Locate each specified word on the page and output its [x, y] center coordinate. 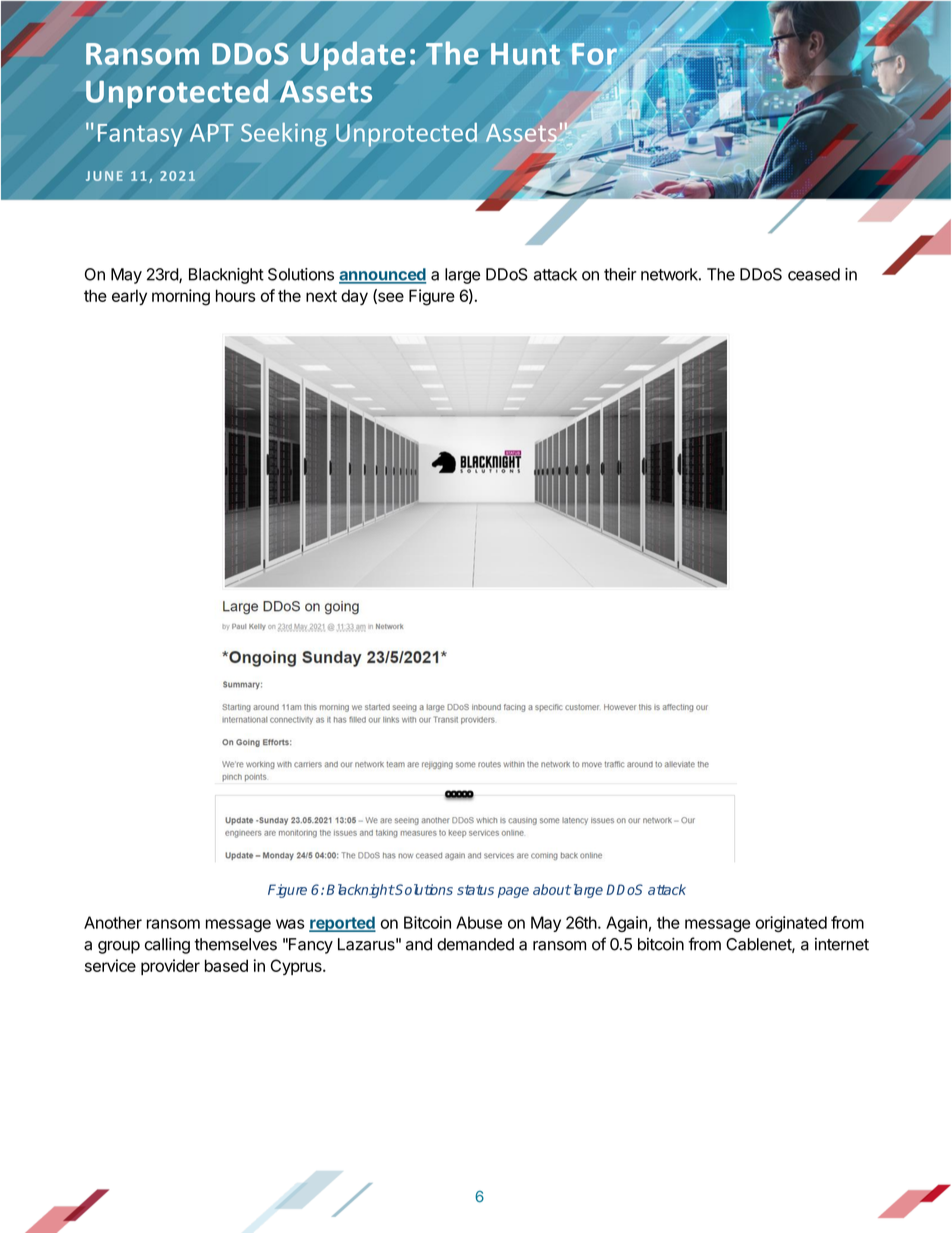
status [475, 890]
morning [181, 297]
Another [113, 922]
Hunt [525, 54]
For [594, 54]
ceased [814, 274]
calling [167, 946]
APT [212, 133]
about [552, 889]
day [354, 297]
